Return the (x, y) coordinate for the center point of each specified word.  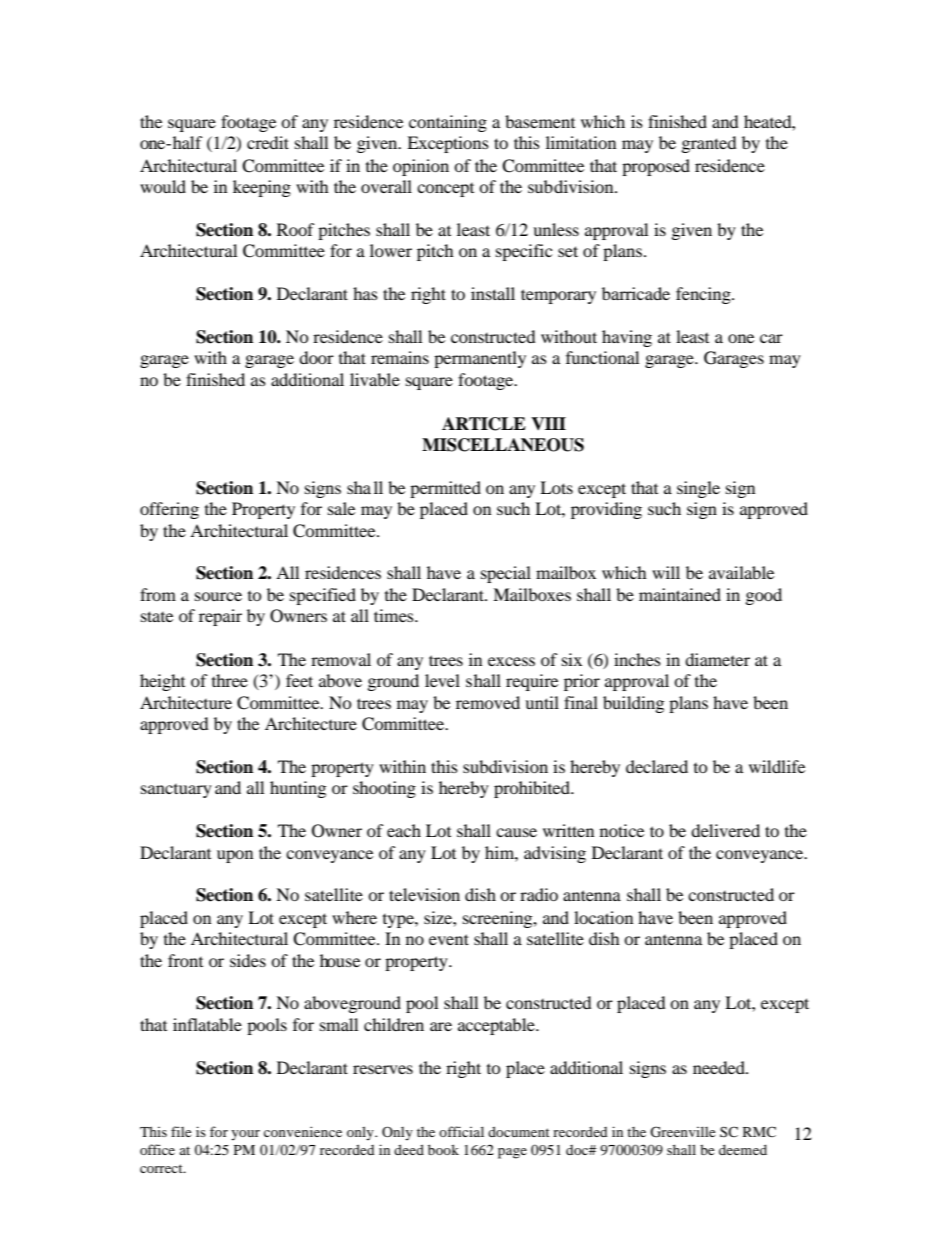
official (461, 1131)
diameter (717, 659)
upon (235, 856)
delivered (725, 830)
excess (511, 661)
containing (448, 123)
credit (268, 142)
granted (709, 144)
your (245, 1135)
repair (220, 617)
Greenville (682, 1132)
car (771, 338)
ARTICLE (484, 424)
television (424, 894)
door (316, 357)
